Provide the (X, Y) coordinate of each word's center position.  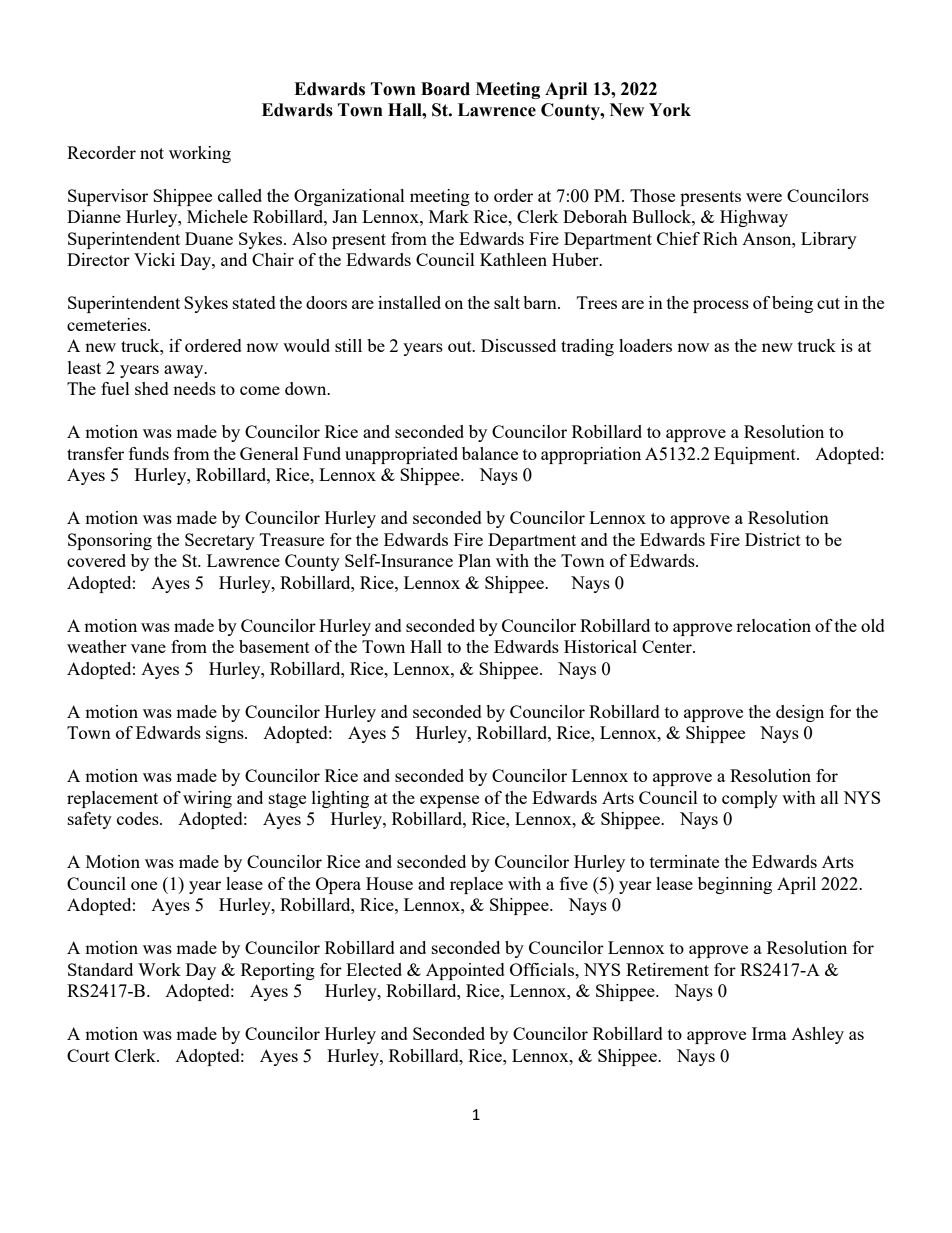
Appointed (465, 971)
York (670, 110)
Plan (474, 560)
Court (88, 1055)
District (773, 539)
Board (445, 89)
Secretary (220, 541)
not (152, 153)
